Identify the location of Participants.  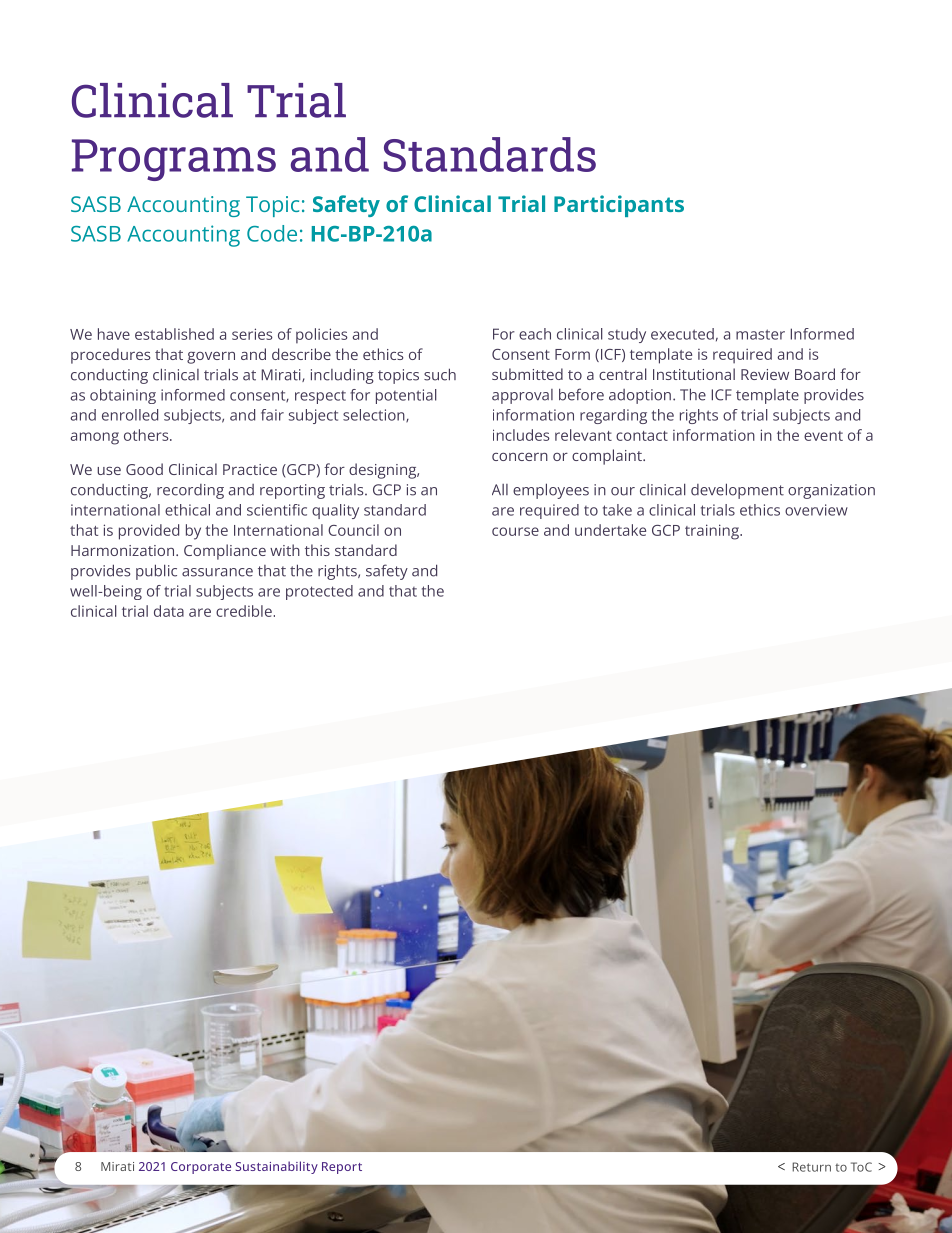
(619, 206).
